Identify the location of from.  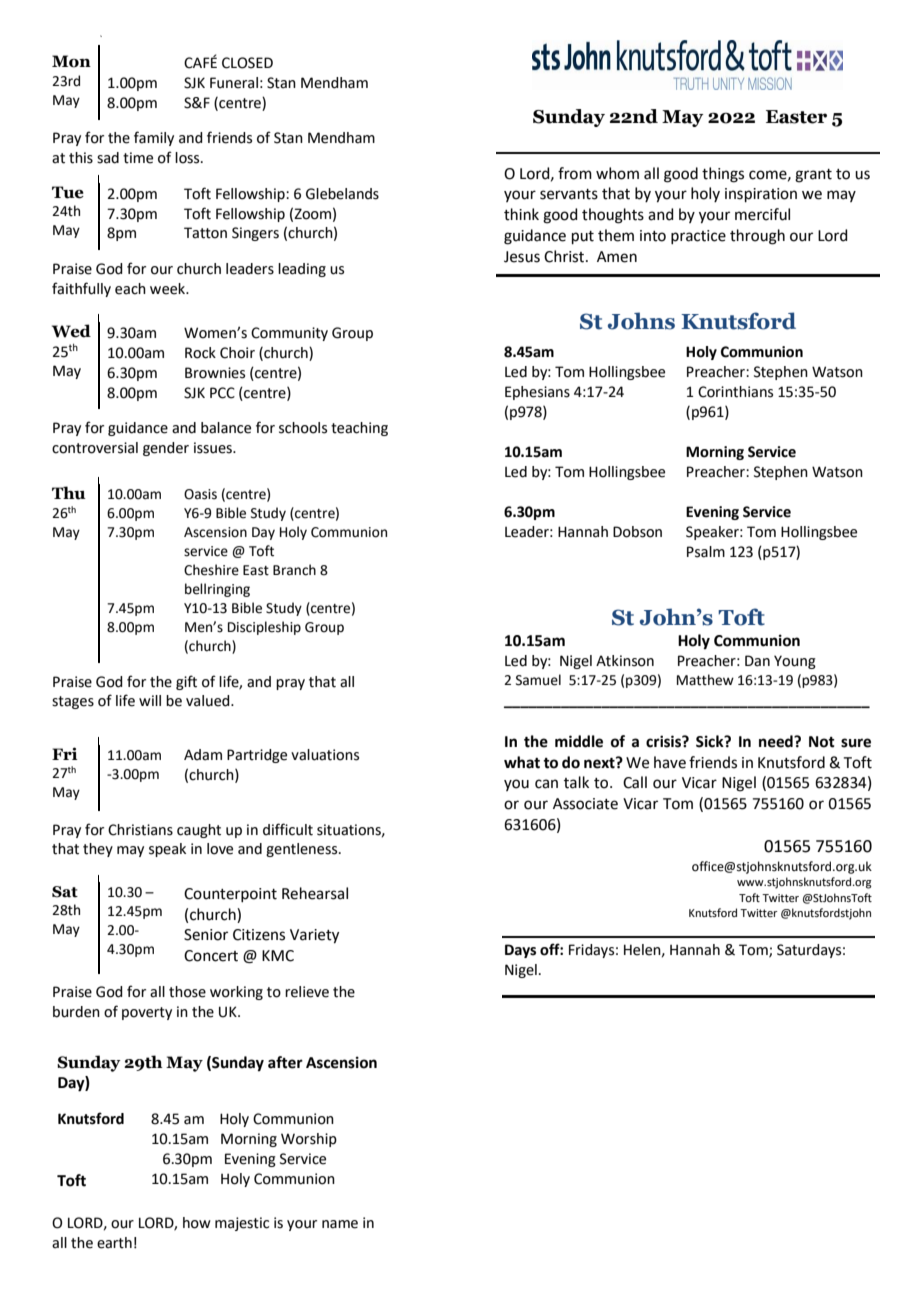
(575, 173).
